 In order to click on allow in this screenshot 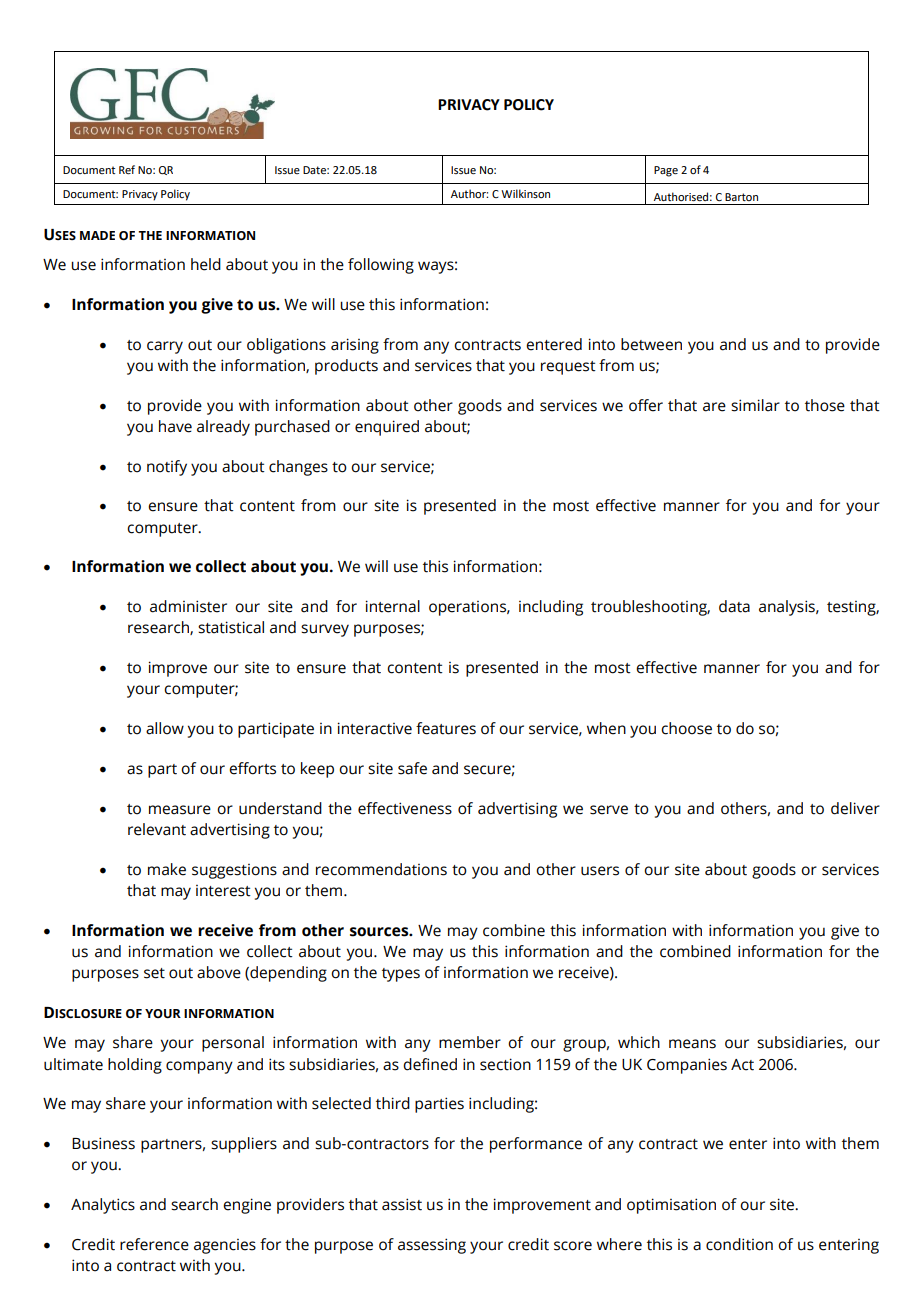, I will do `click(165, 728)`.
